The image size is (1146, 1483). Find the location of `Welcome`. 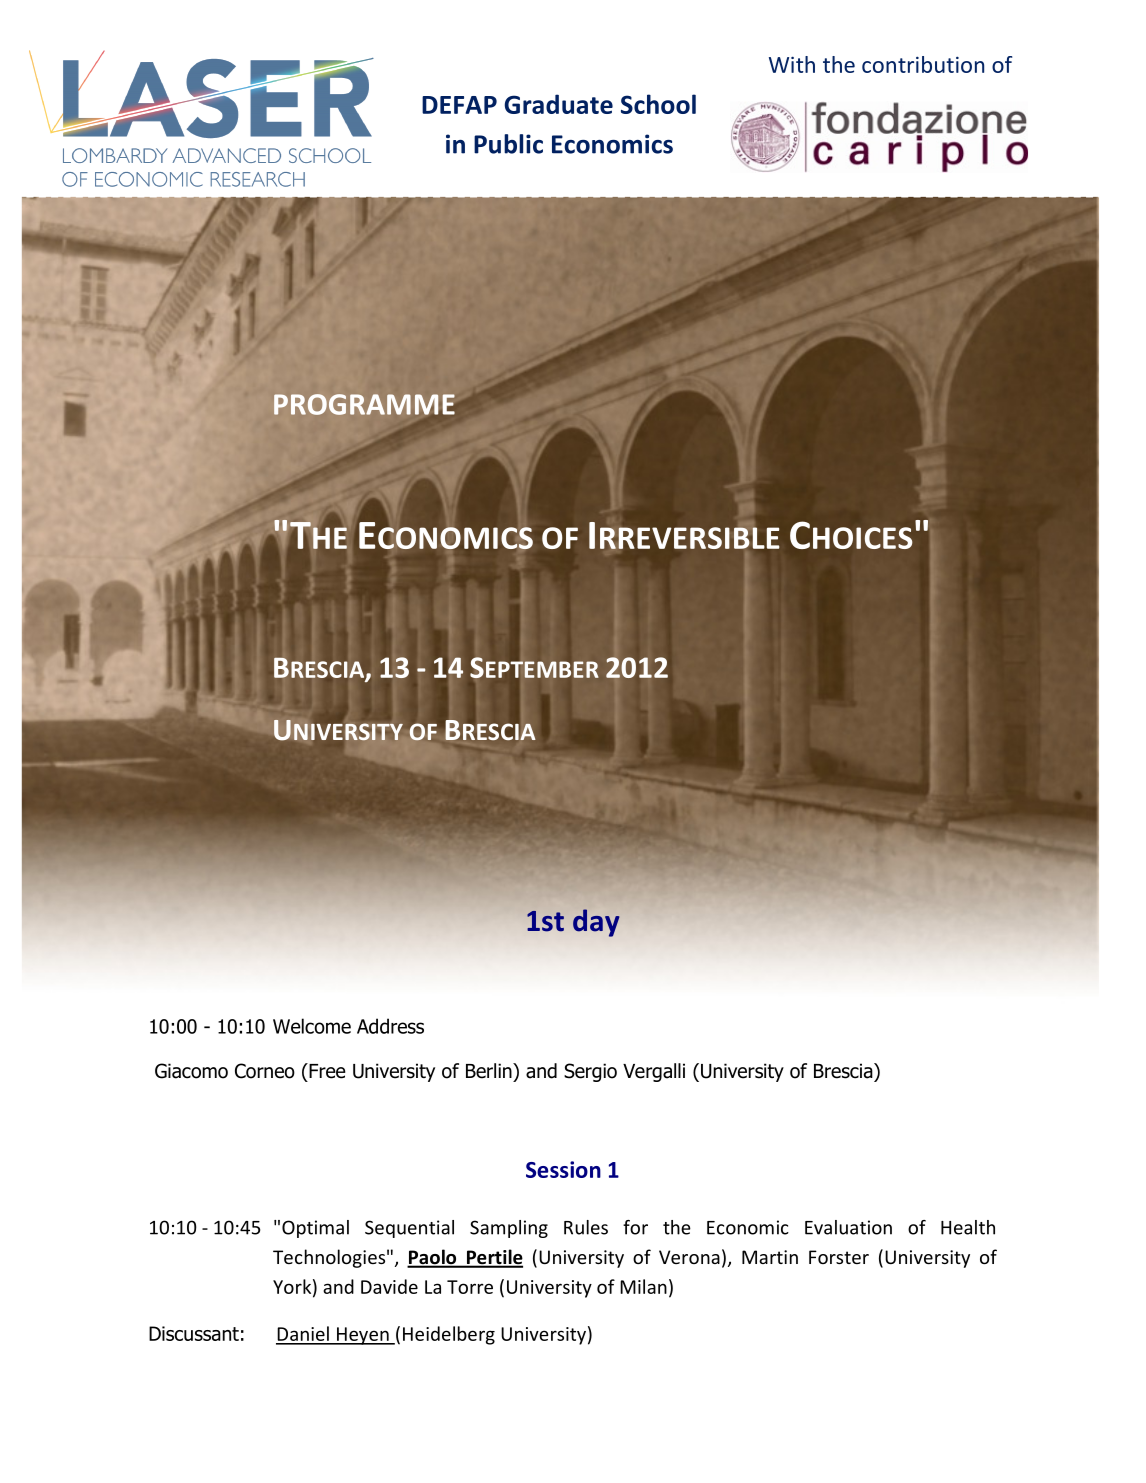

Welcome is located at coordinates (312, 1026).
